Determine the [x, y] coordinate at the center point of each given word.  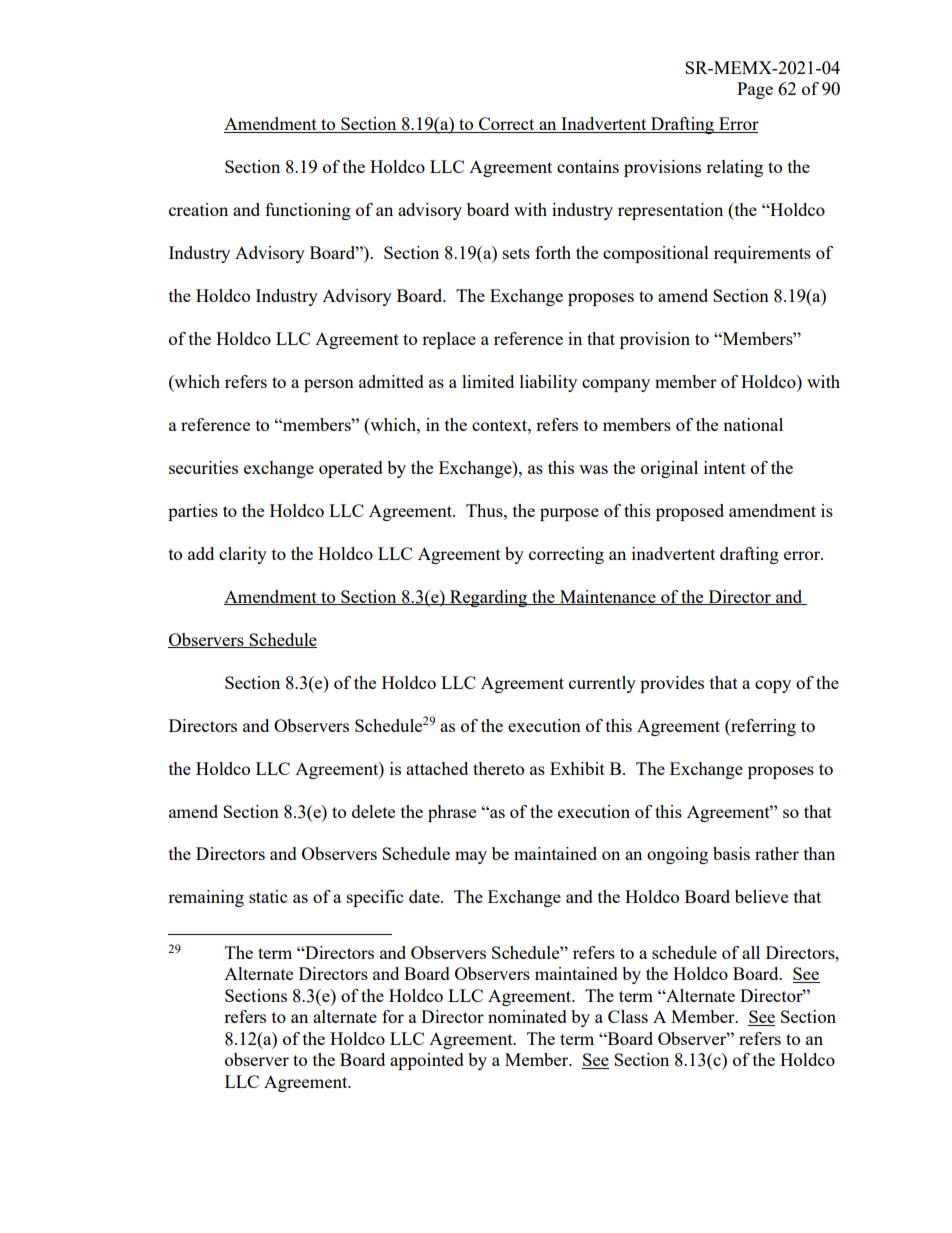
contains [588, 166]
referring [762, 727]
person [329, 385]
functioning [308, 211]
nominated [527, 1016]
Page [755, 90]
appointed [427, 1061]
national [753, 424]
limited [488, 381]
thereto [498, 768]
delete [373, 811]
